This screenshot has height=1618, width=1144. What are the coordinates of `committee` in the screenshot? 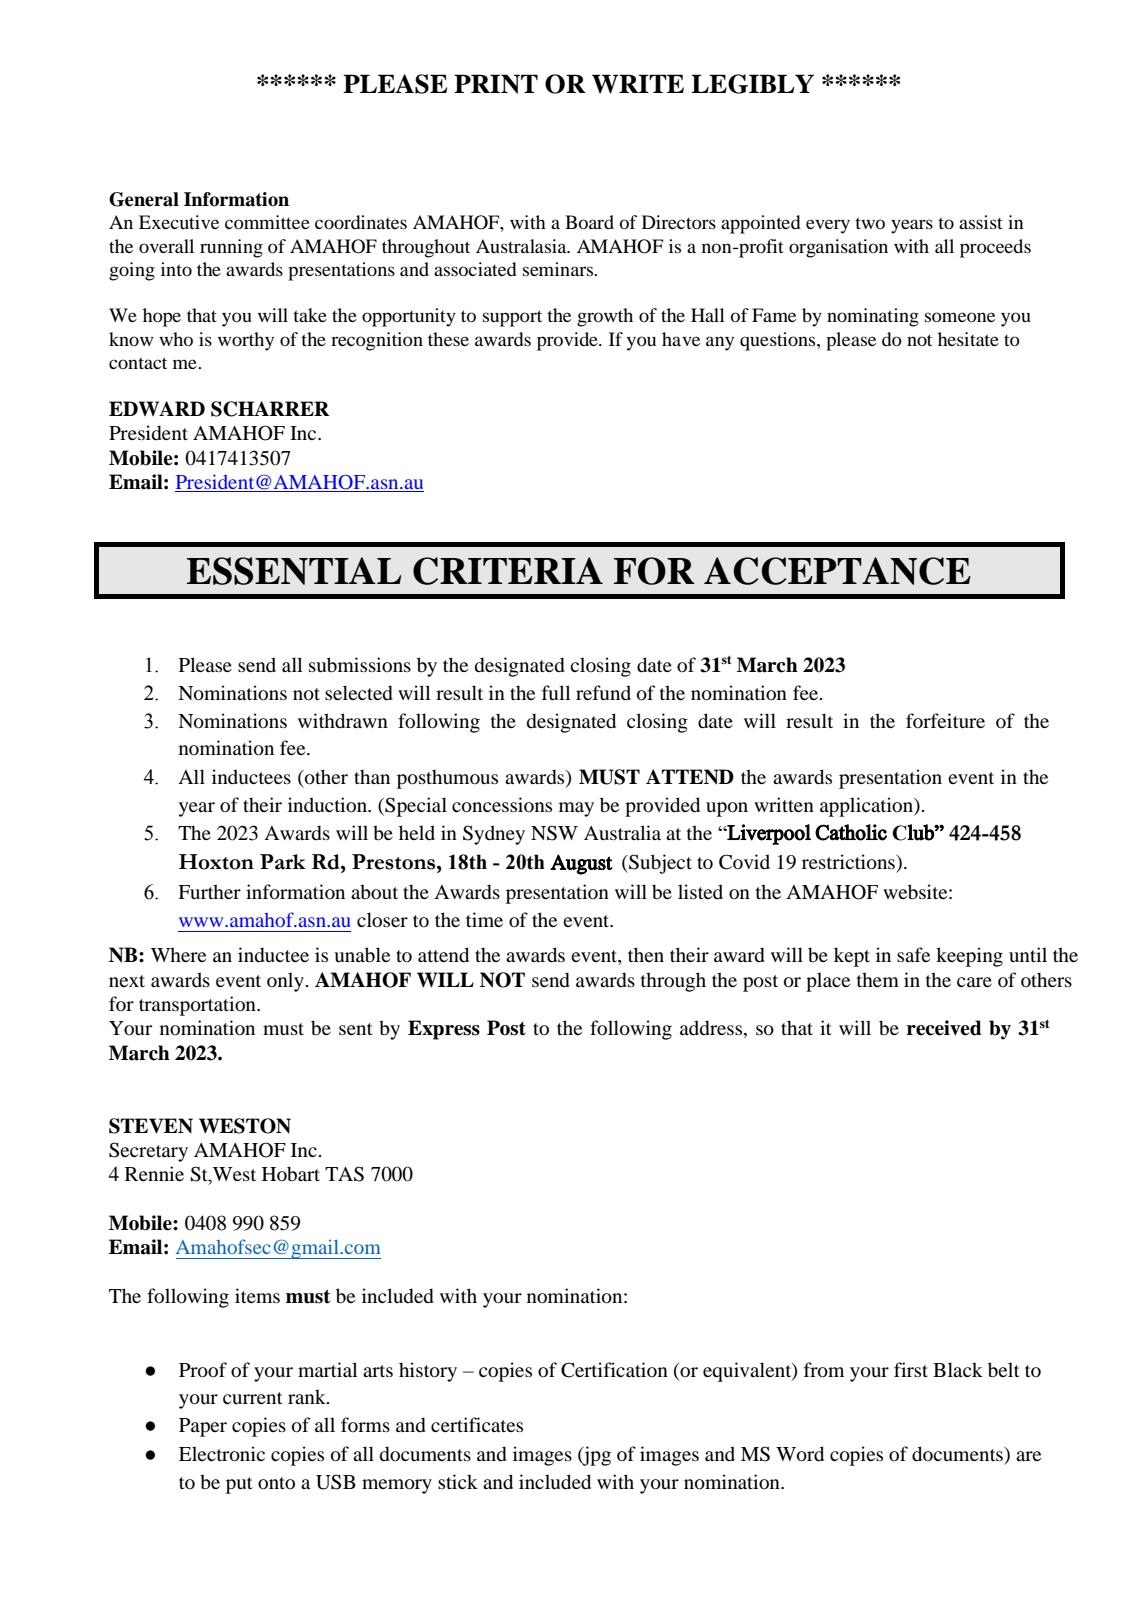 It's located at (267, 222).
